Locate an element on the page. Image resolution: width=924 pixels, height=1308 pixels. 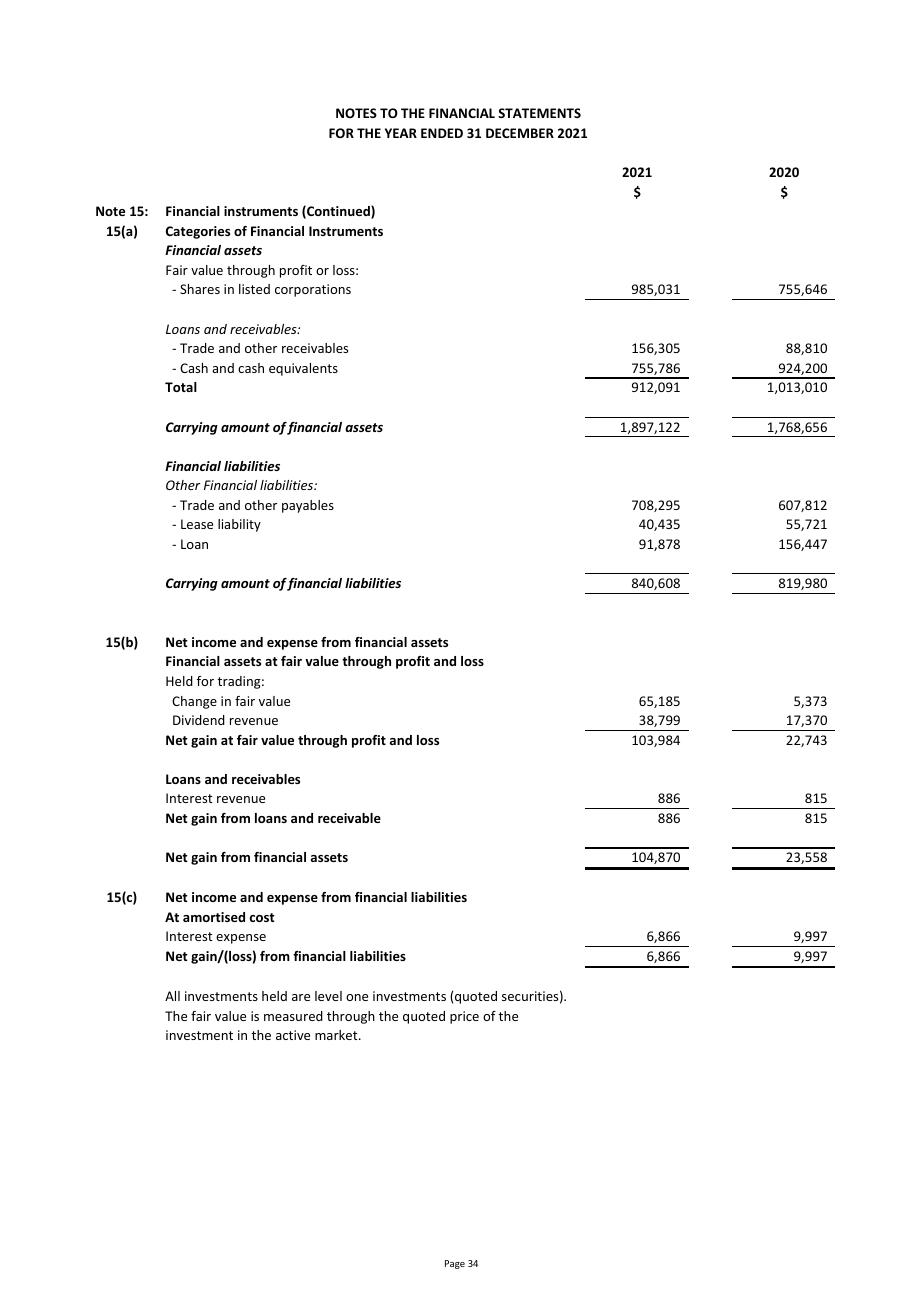
cost is located at coordinates (262, 917).
